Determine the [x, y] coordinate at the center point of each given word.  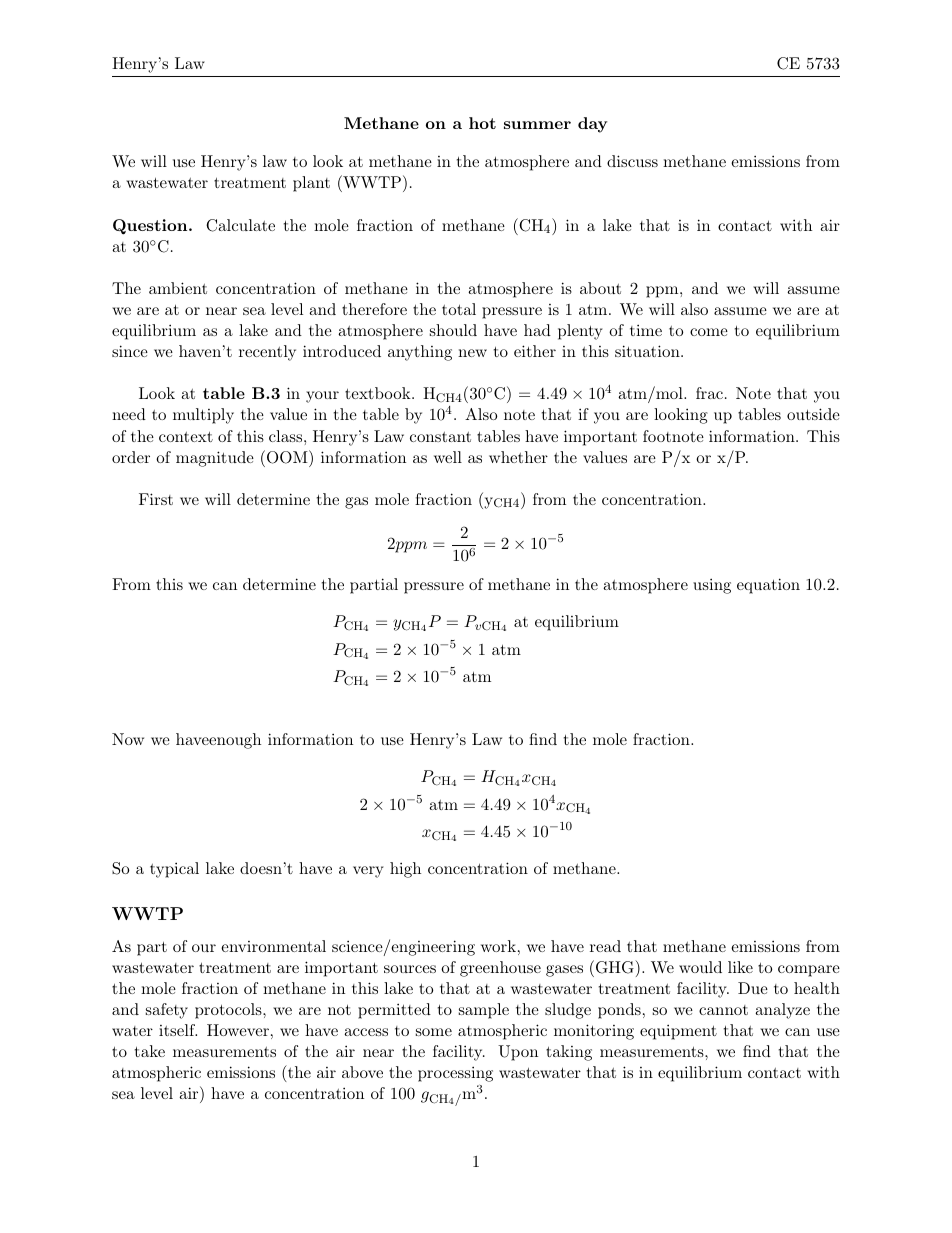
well [448, 457]
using [712, 586]
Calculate [240, 225]
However [238, 1030]
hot [482, 123]
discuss [632, 161]
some [434, 1032]
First [156, 499]
